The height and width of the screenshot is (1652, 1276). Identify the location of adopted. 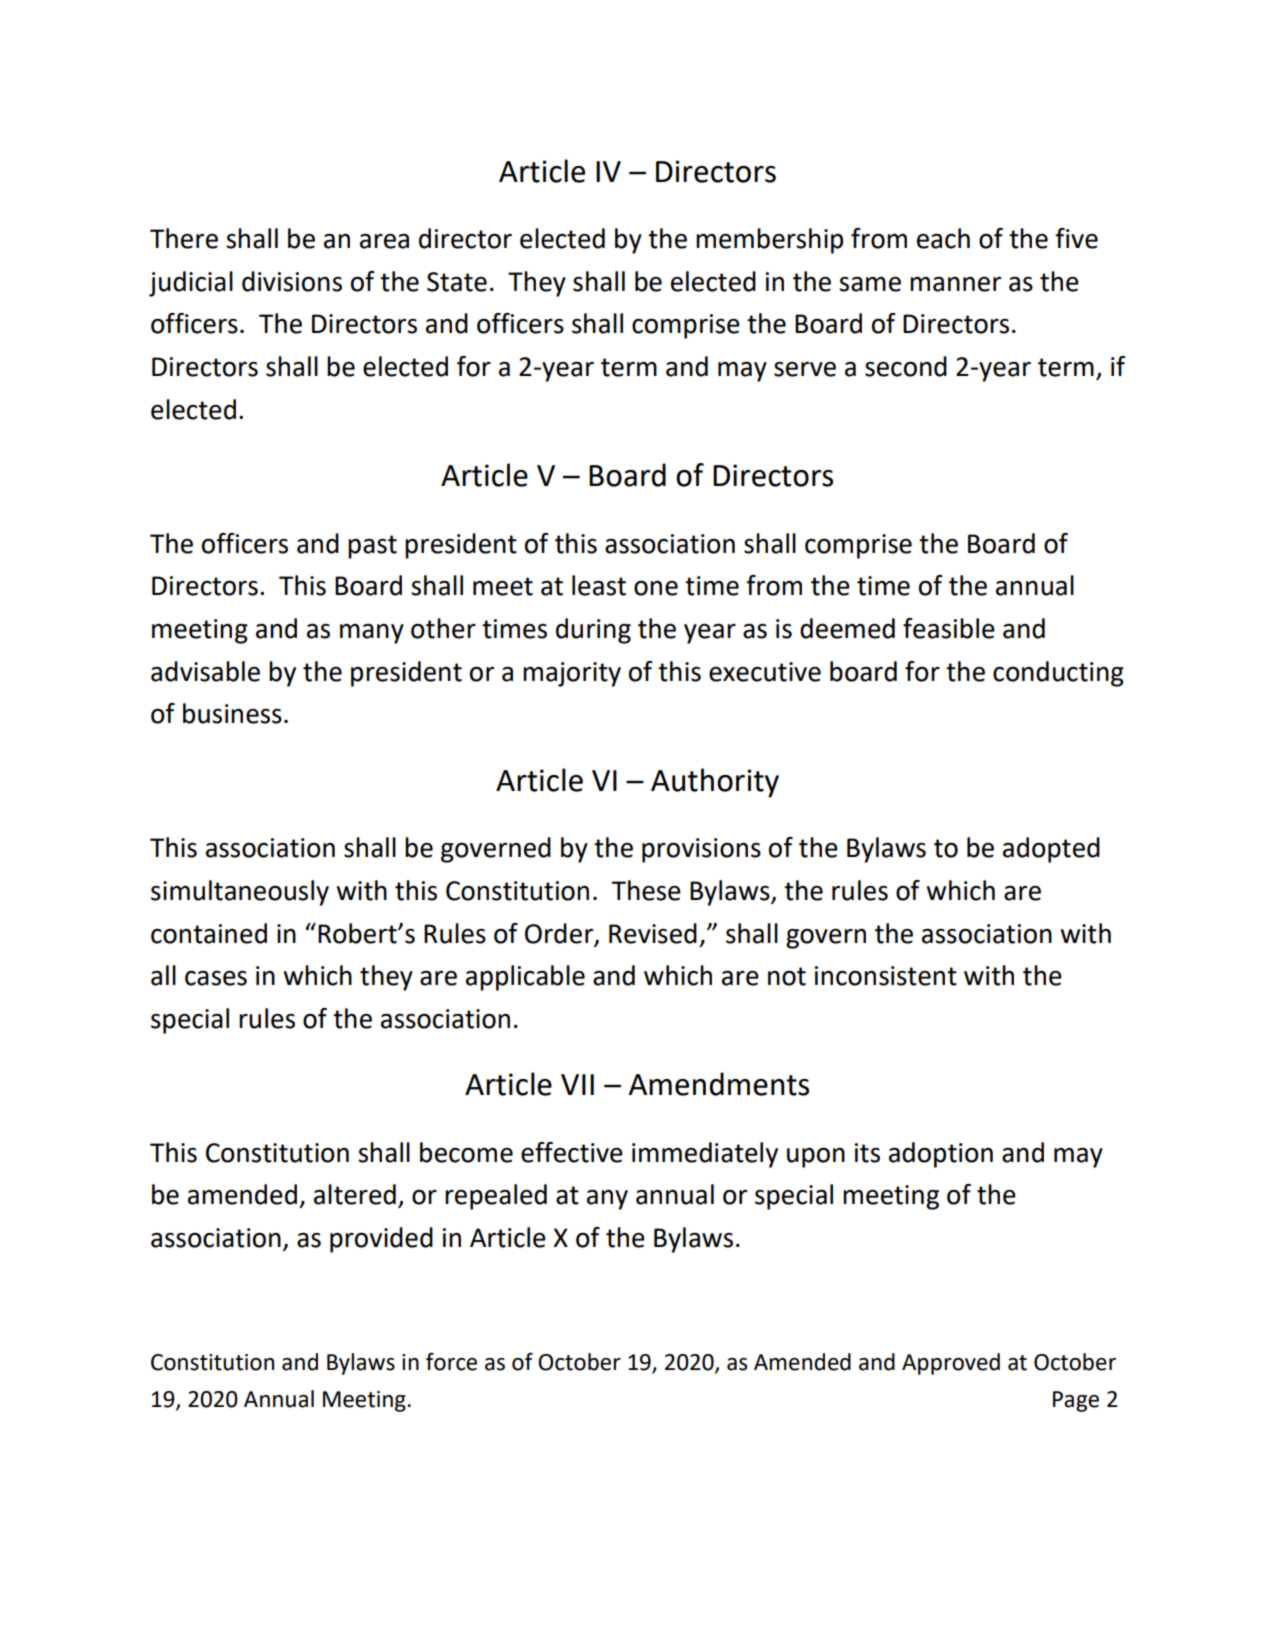
(1051, 850).
